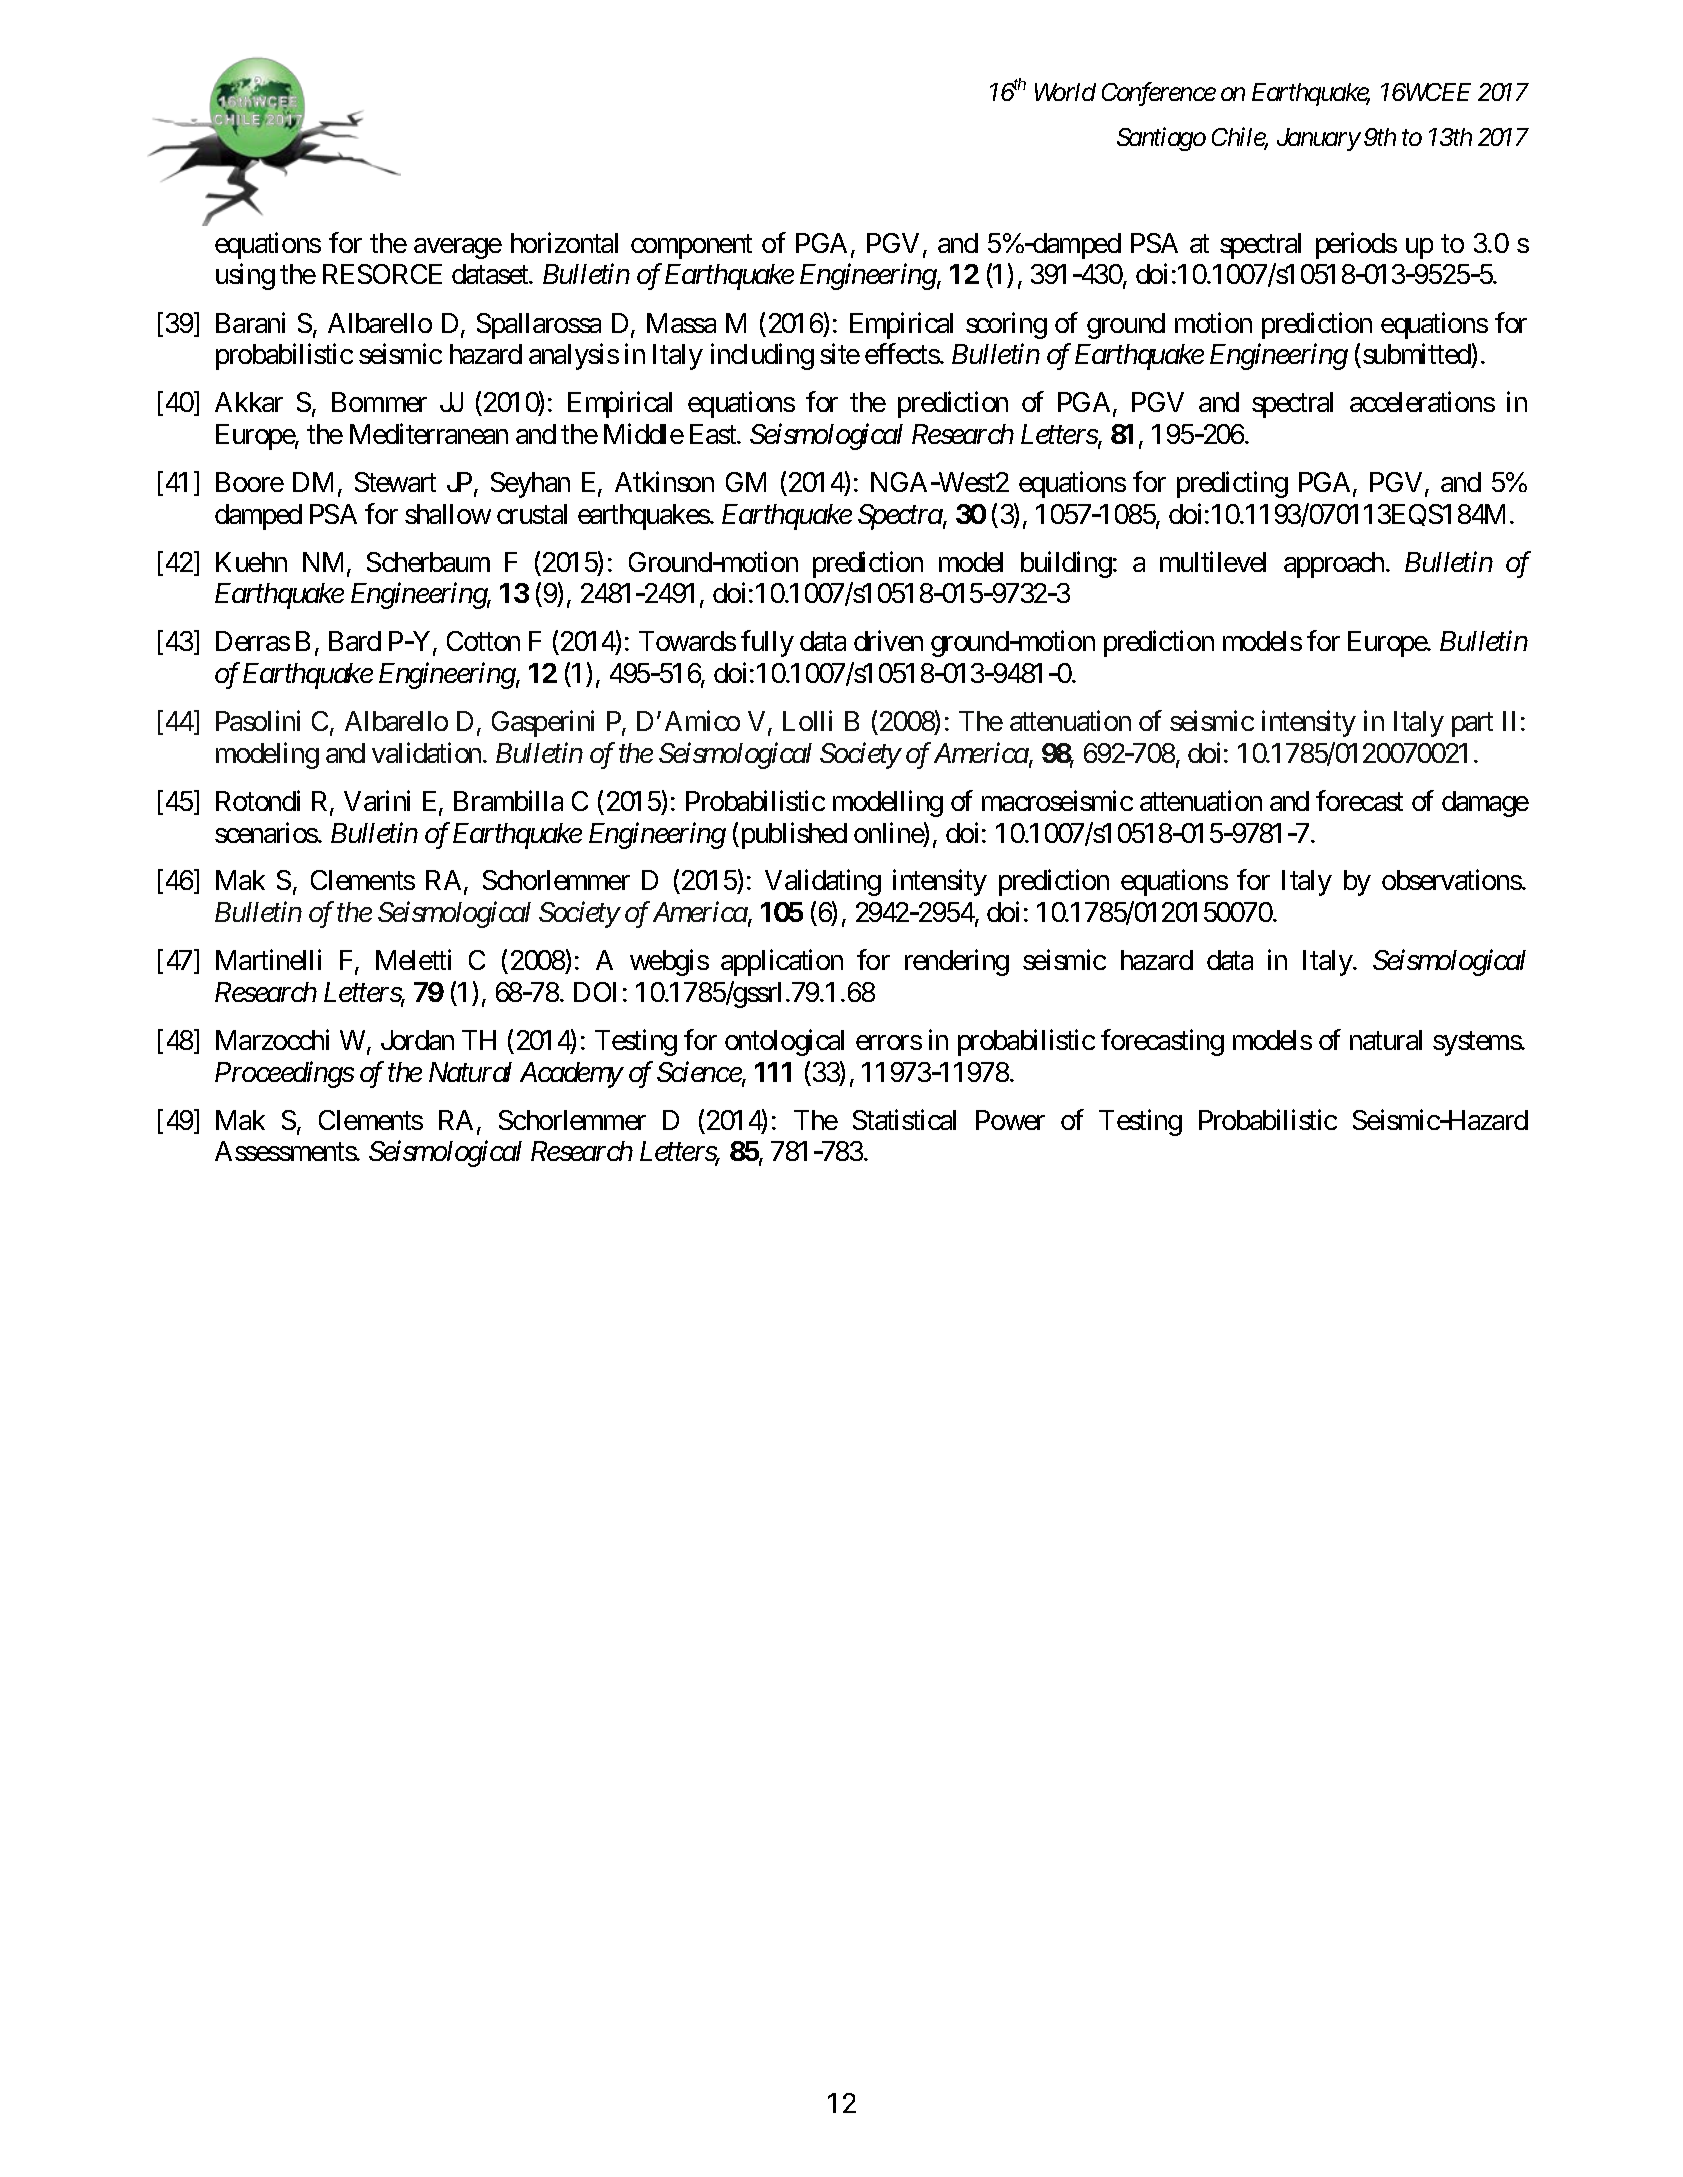 This image has height=2177, width=1683. Describe the element at coordinates (1417, 356) in the image. I see `submitted` at that location.
